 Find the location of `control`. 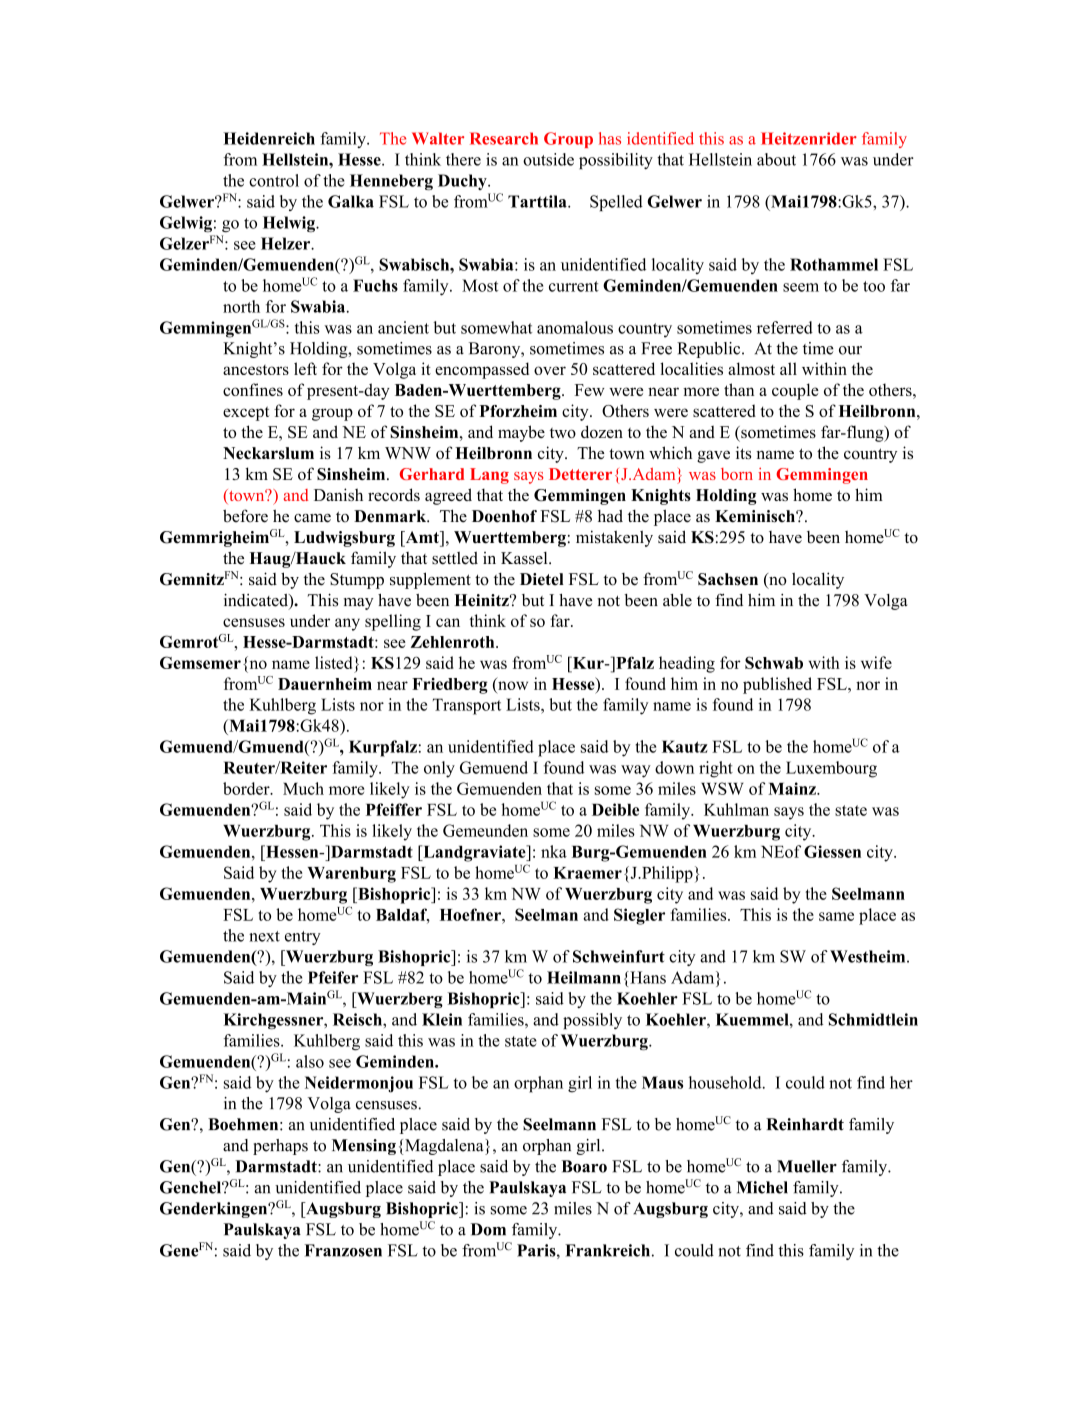

control is located at coordinates (274, 180).
